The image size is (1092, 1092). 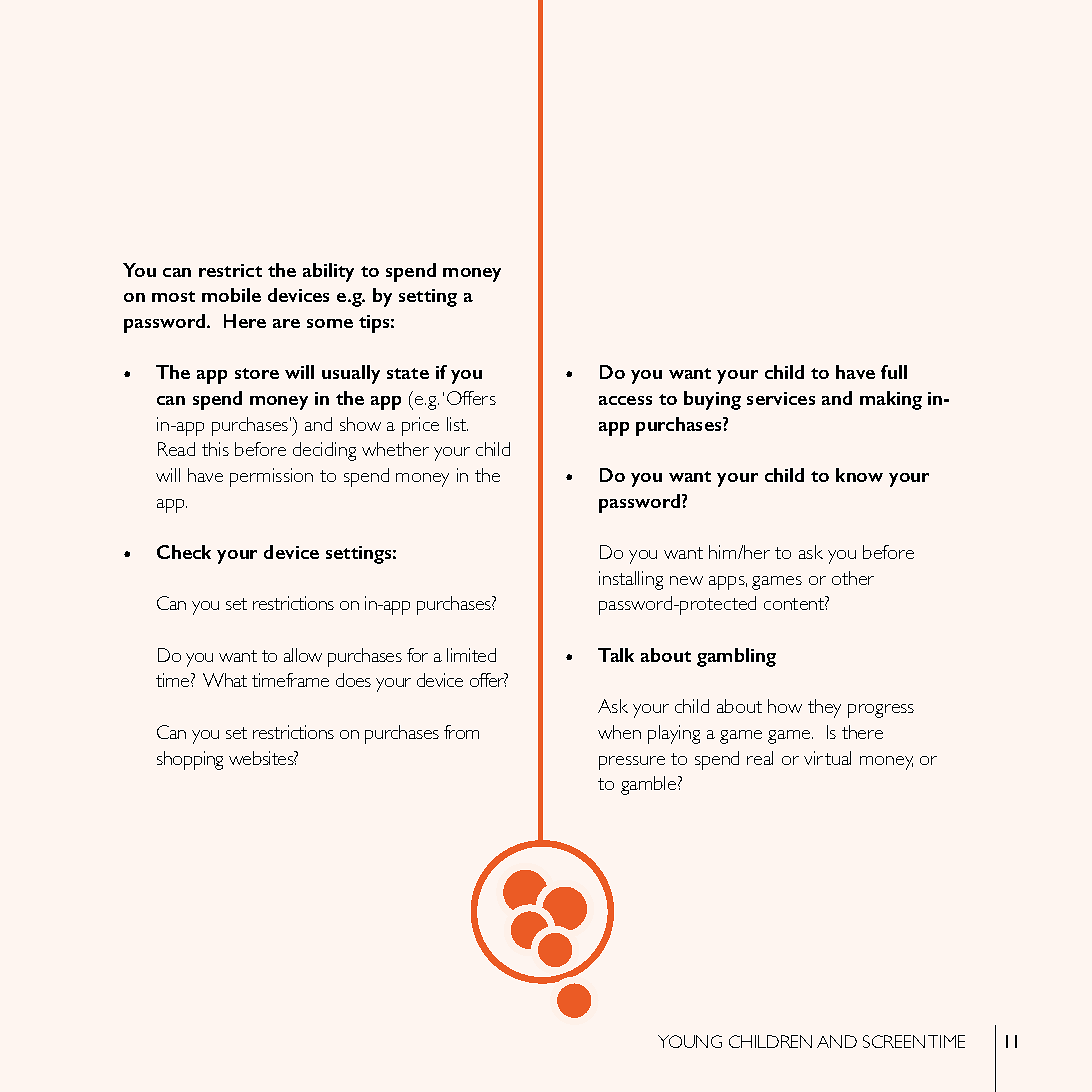 What do you see at coordinates (650, 785) in the image?
I see `gamble` at bounding box center [650, 785].
